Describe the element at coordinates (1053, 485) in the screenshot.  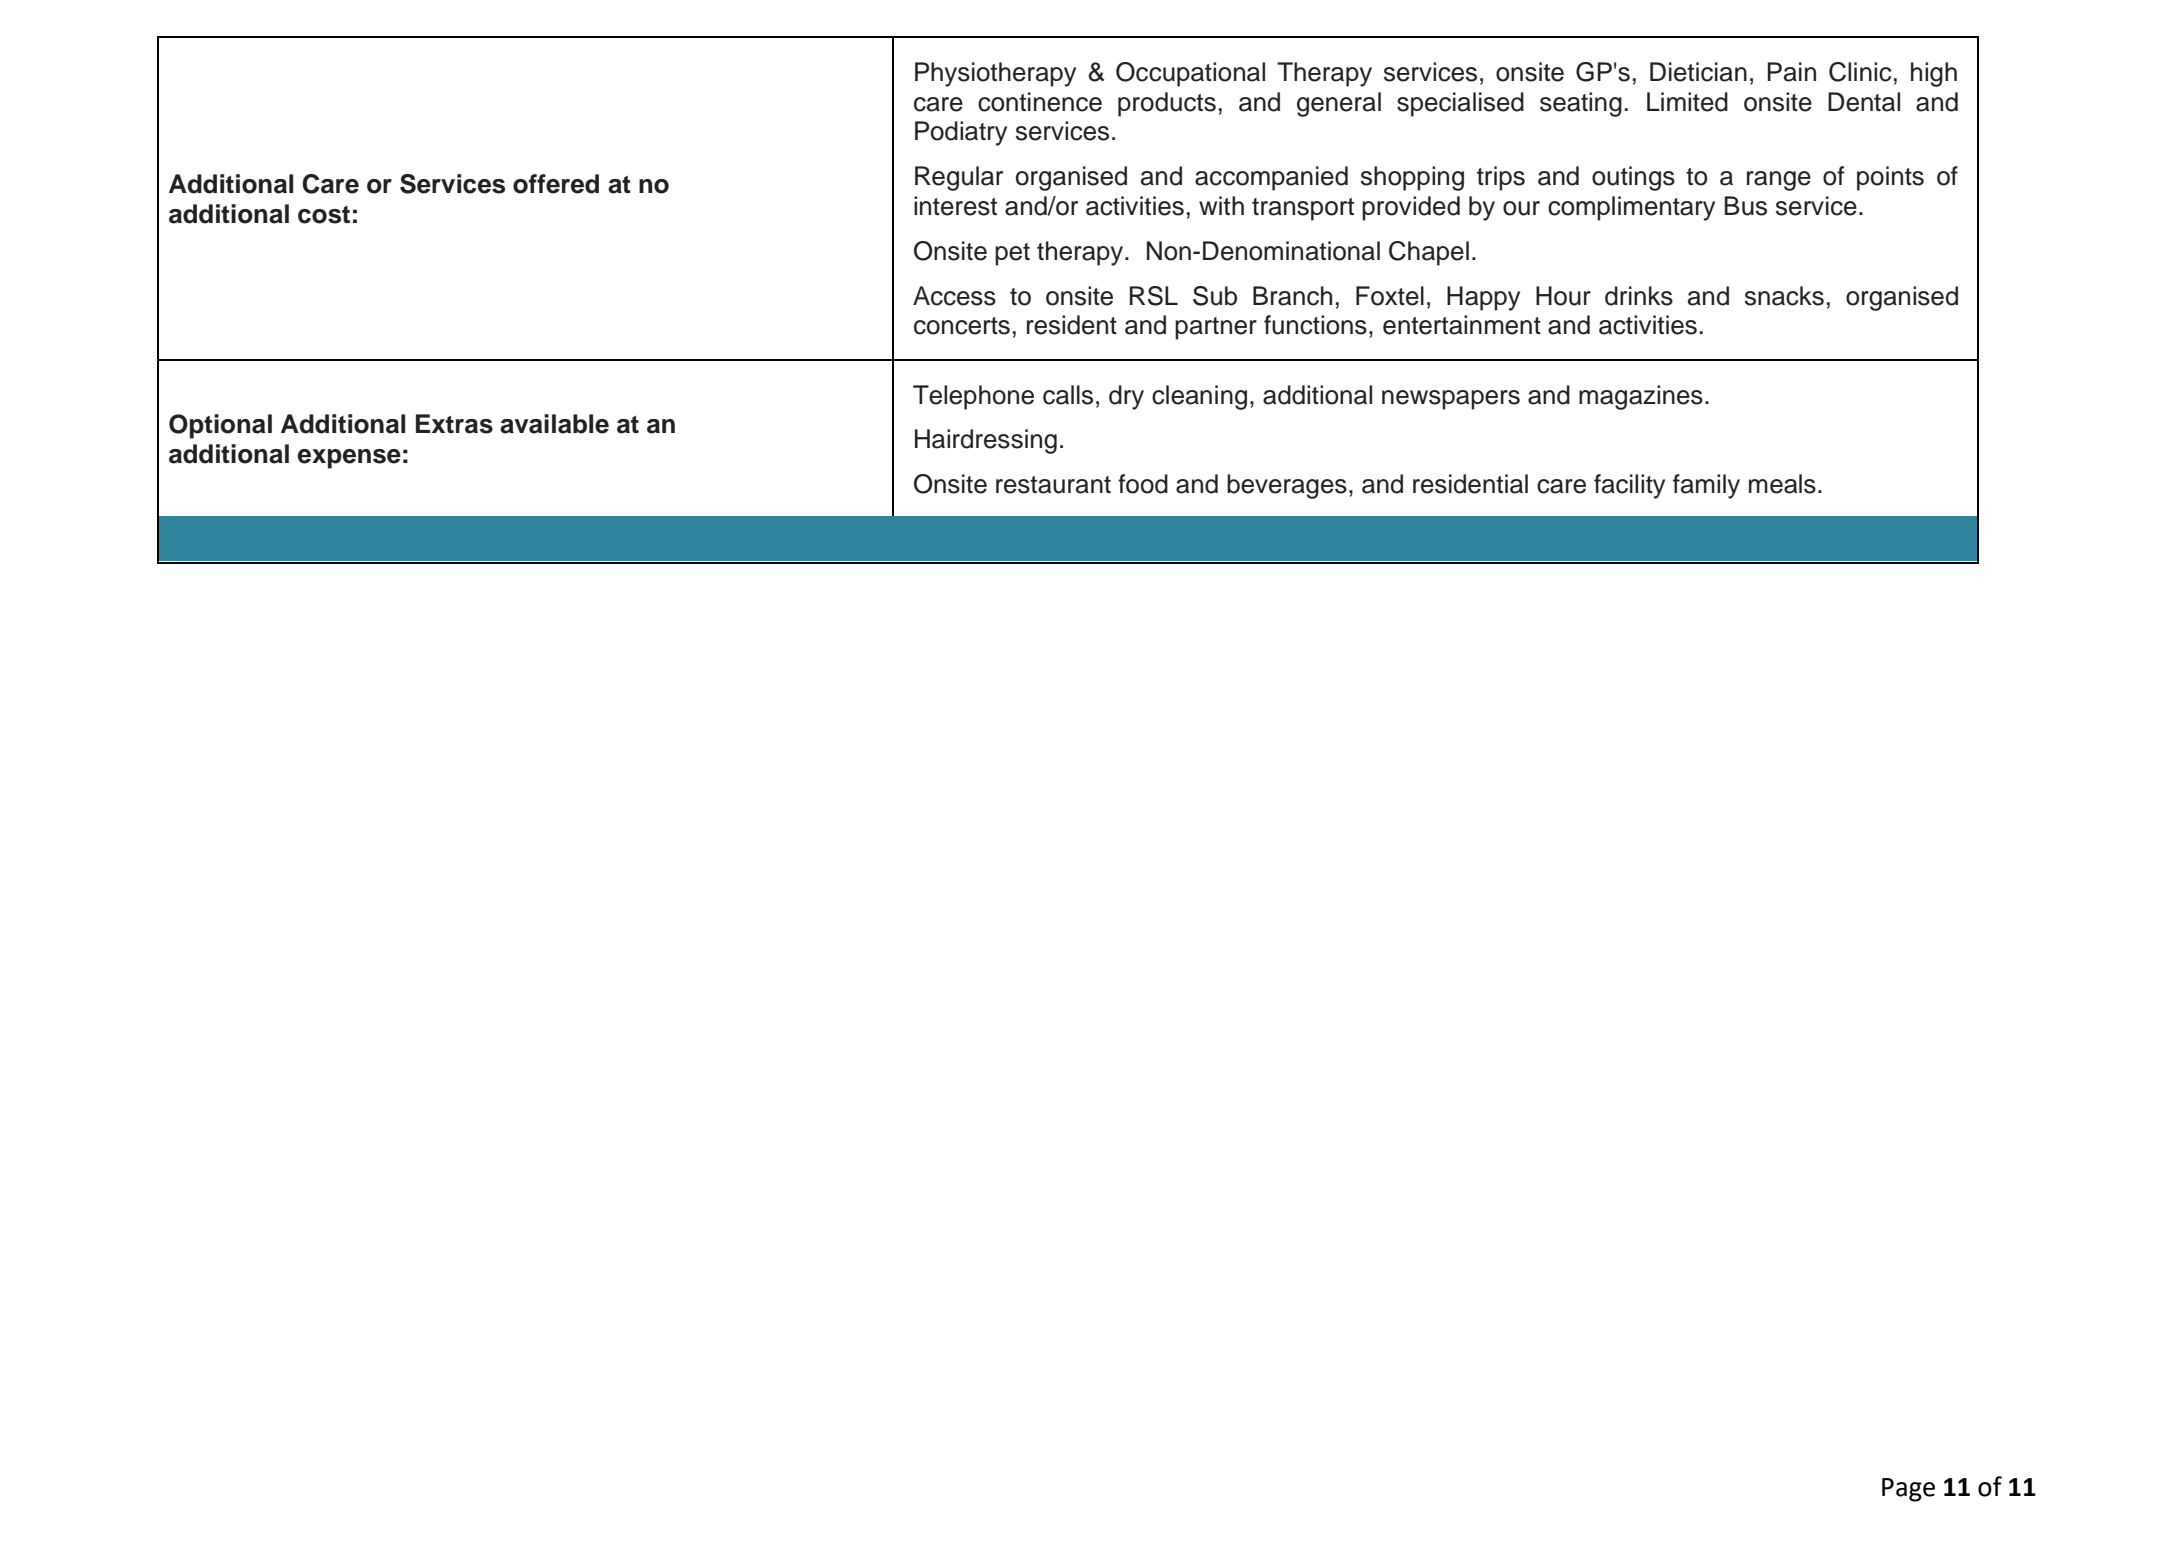
I see `restaurant` at that location.
